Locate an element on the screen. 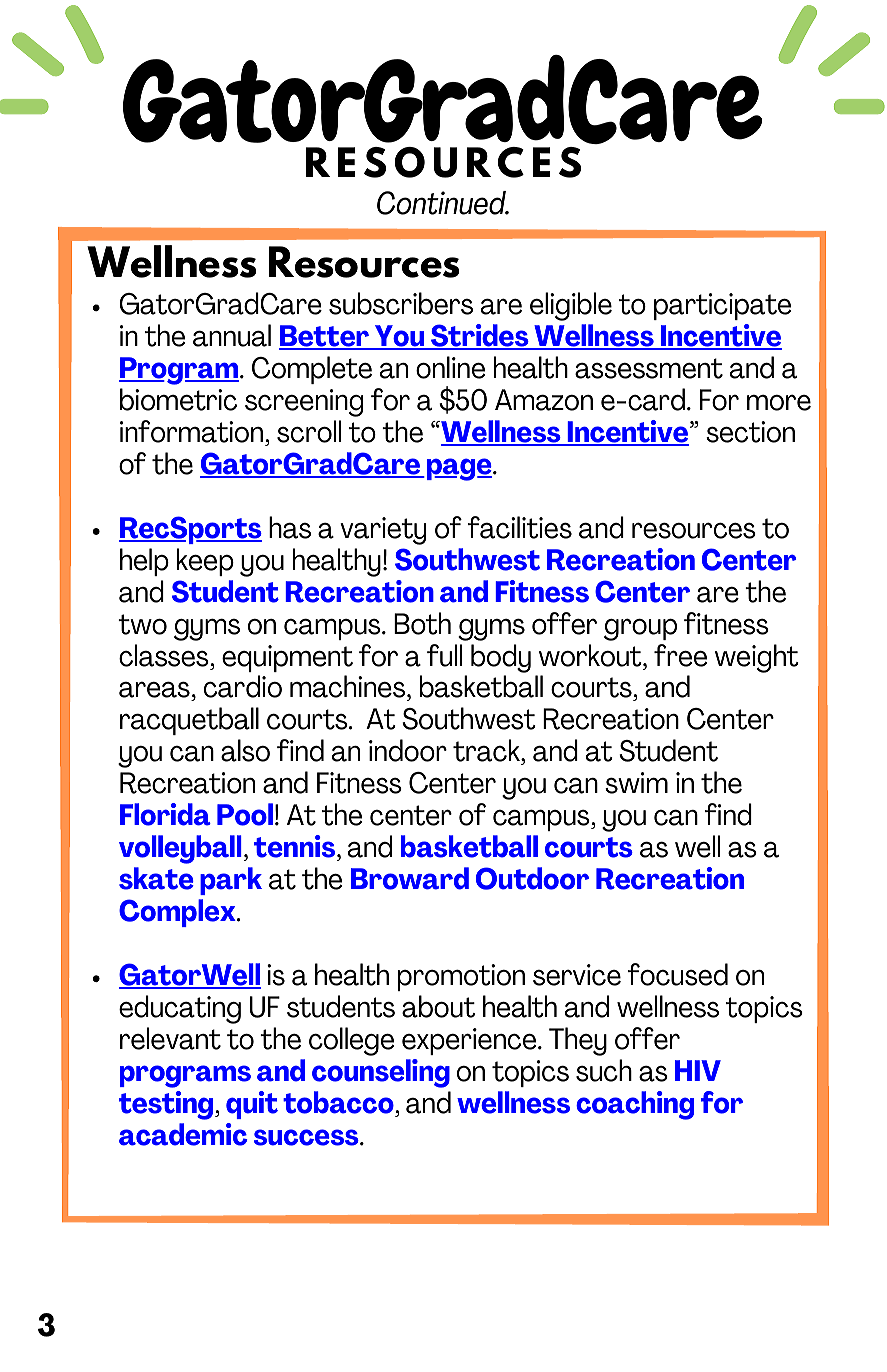 This screenshot has height=1372, width=887. quit is located at coordinates (252, 1105).
